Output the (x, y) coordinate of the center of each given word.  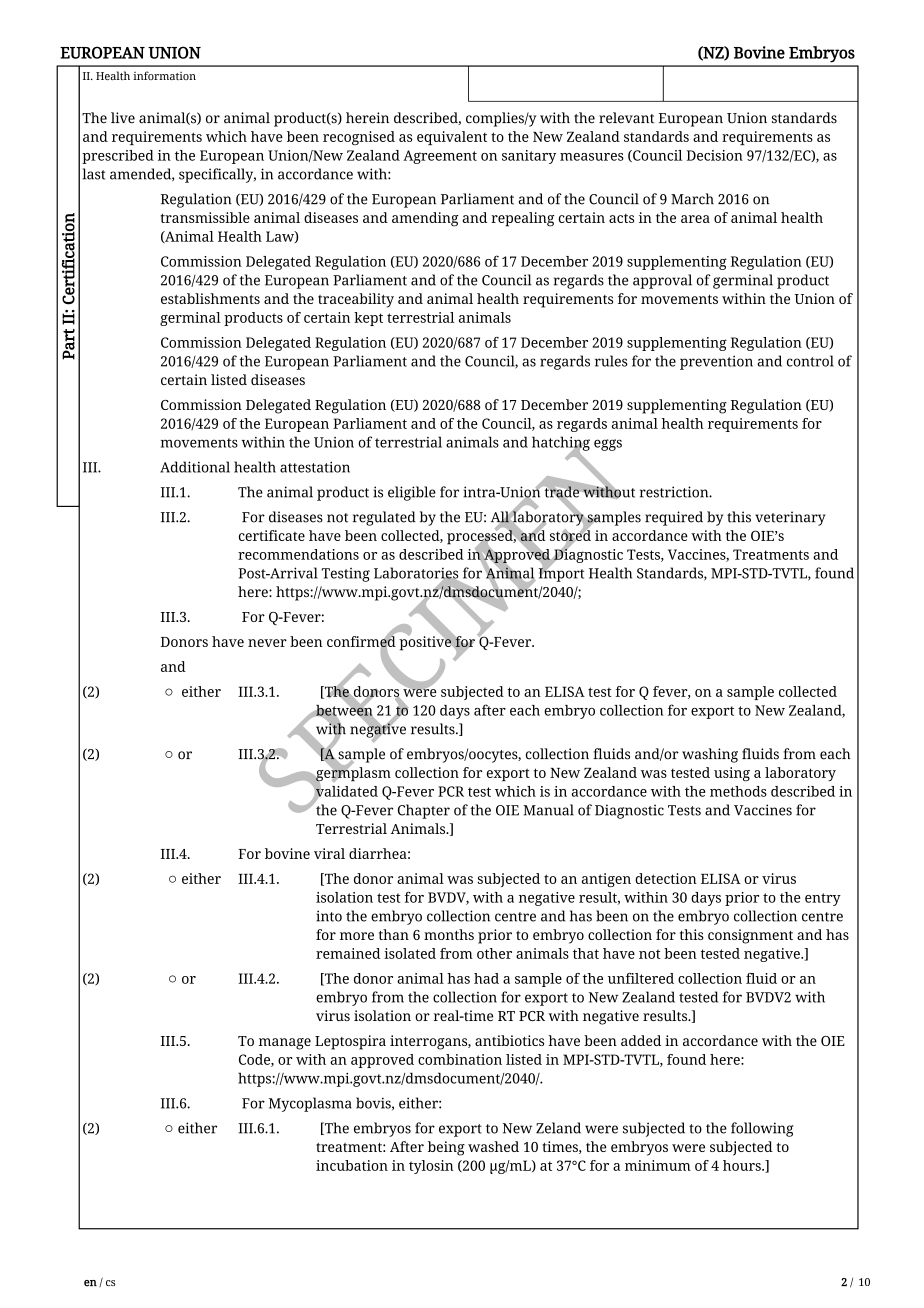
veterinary (790, 518)
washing (710, 755)
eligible (412, 493)
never (267, 643)
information (164, 75)
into (329, 916)
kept (368, 319)
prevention (716, 362)
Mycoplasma (310, 1104)
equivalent (452, 138)
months (449, 934)
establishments (210, 298)
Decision (715, 155)
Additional (195, 467)
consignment (750, 936)
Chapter (424, 811)
